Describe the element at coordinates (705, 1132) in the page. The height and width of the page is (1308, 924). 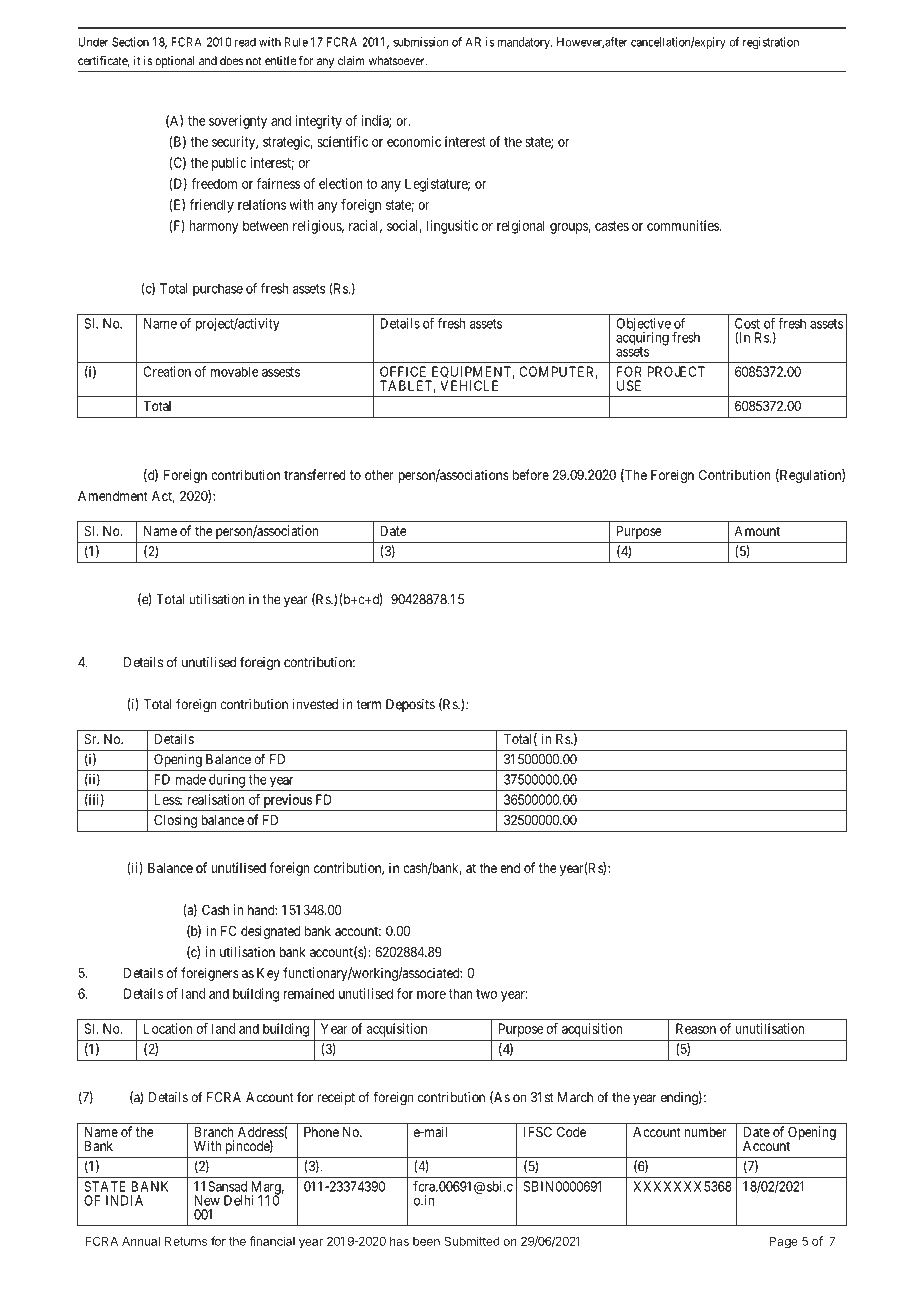
I see `number` at that location.
